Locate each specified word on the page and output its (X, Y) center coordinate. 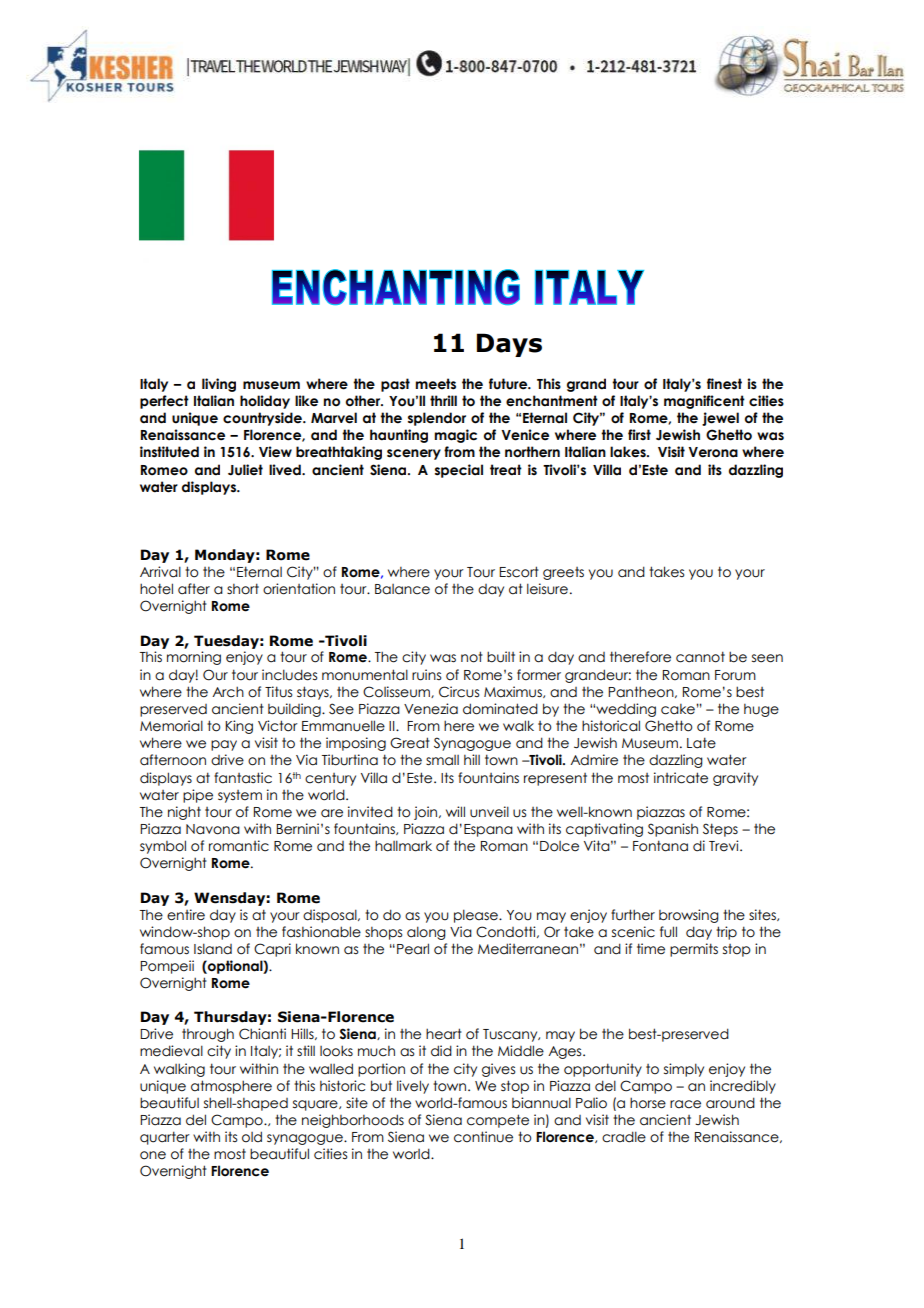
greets (563, 573)
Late (701, 743)
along (426, 933)
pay (224, 745)
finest (724, 384)
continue (483, 1137)
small (442, 760)
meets (435, 384)
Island (213, 949)
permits (694, 950)
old (252, 1137)
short (243, 589)
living (219, 385)
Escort (519, 572)
